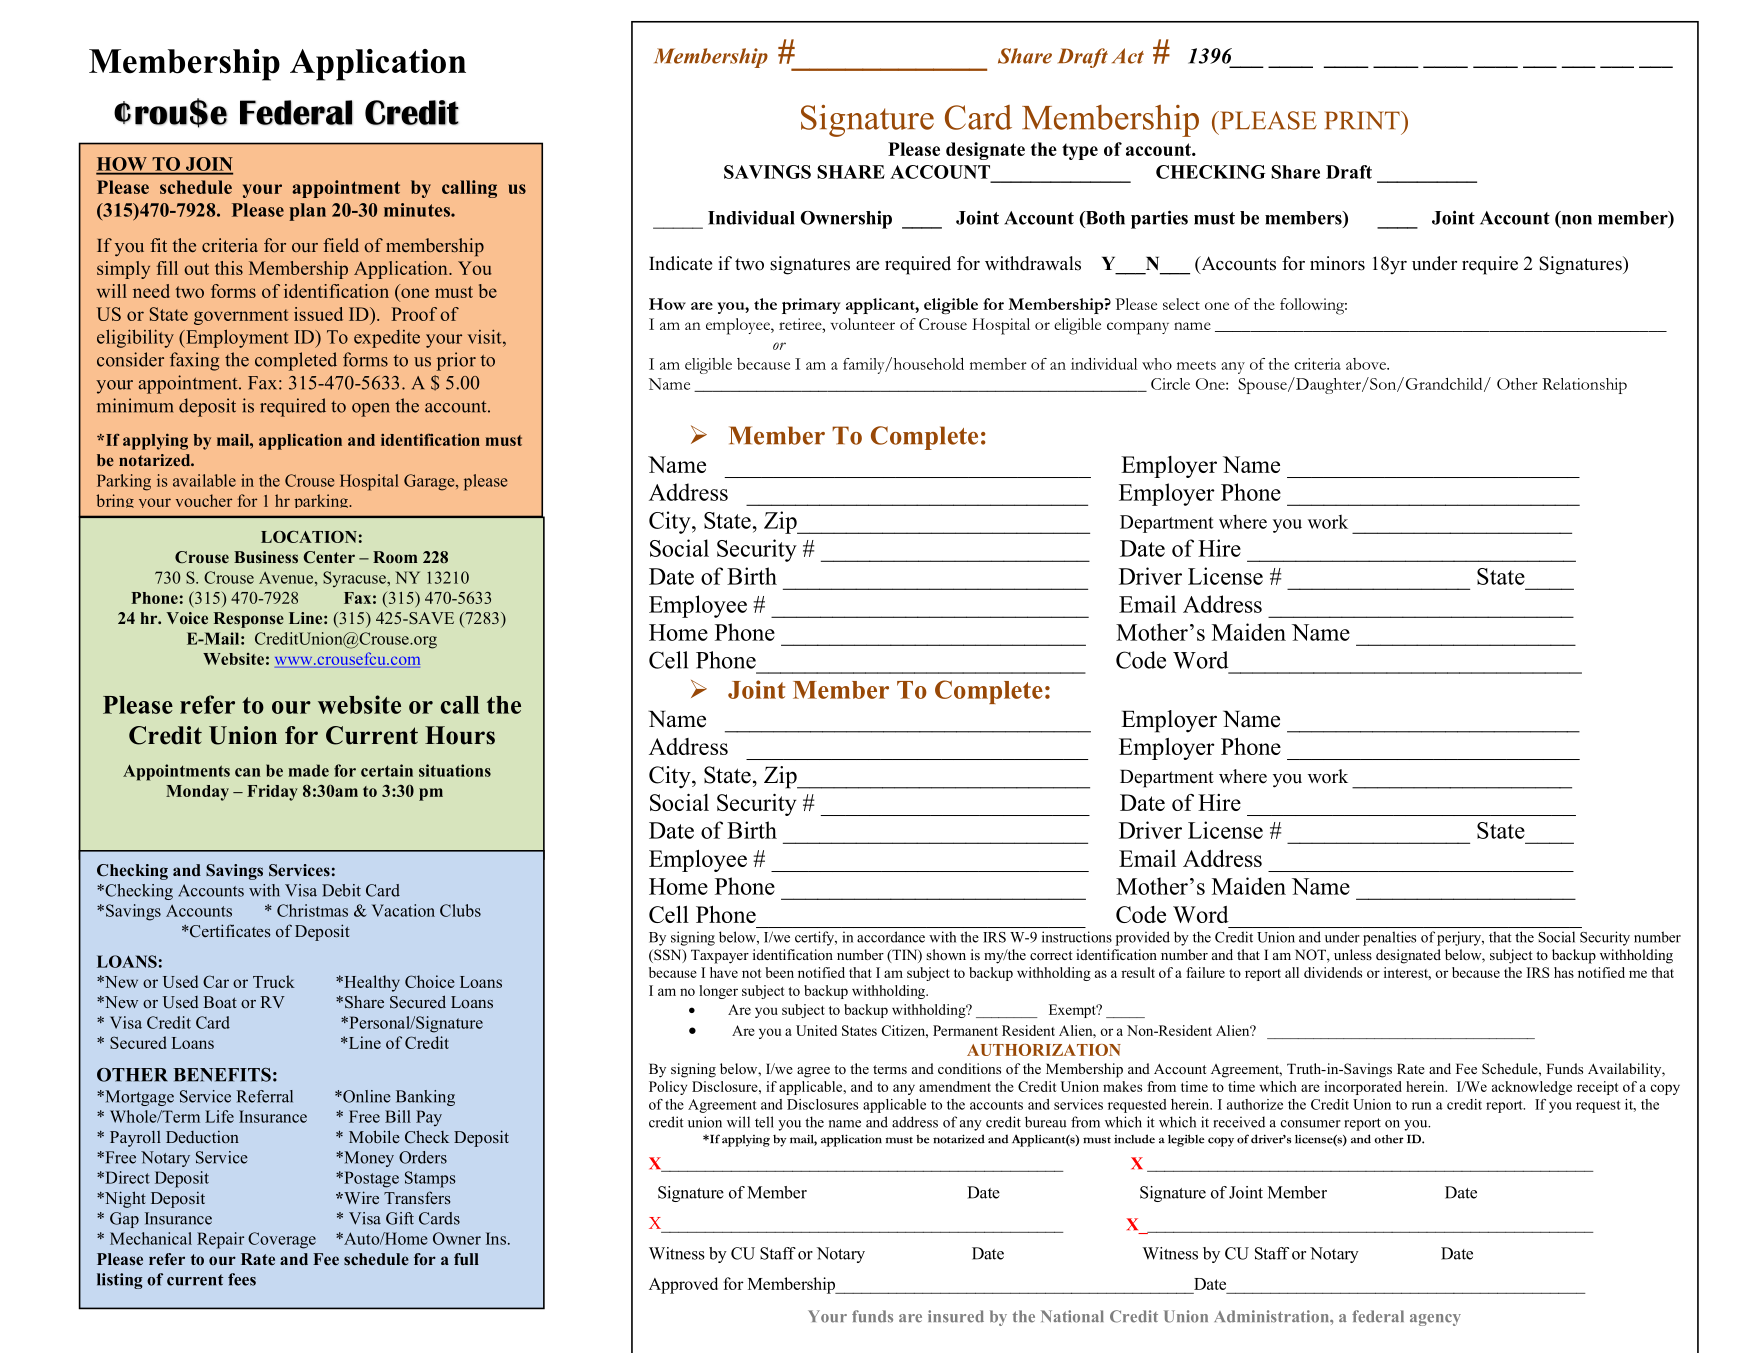 This document has width=1751, height=1353. What do you see at coordinates (307, 212) in the document?
I see `plan` at bounding box center [307, 212].
